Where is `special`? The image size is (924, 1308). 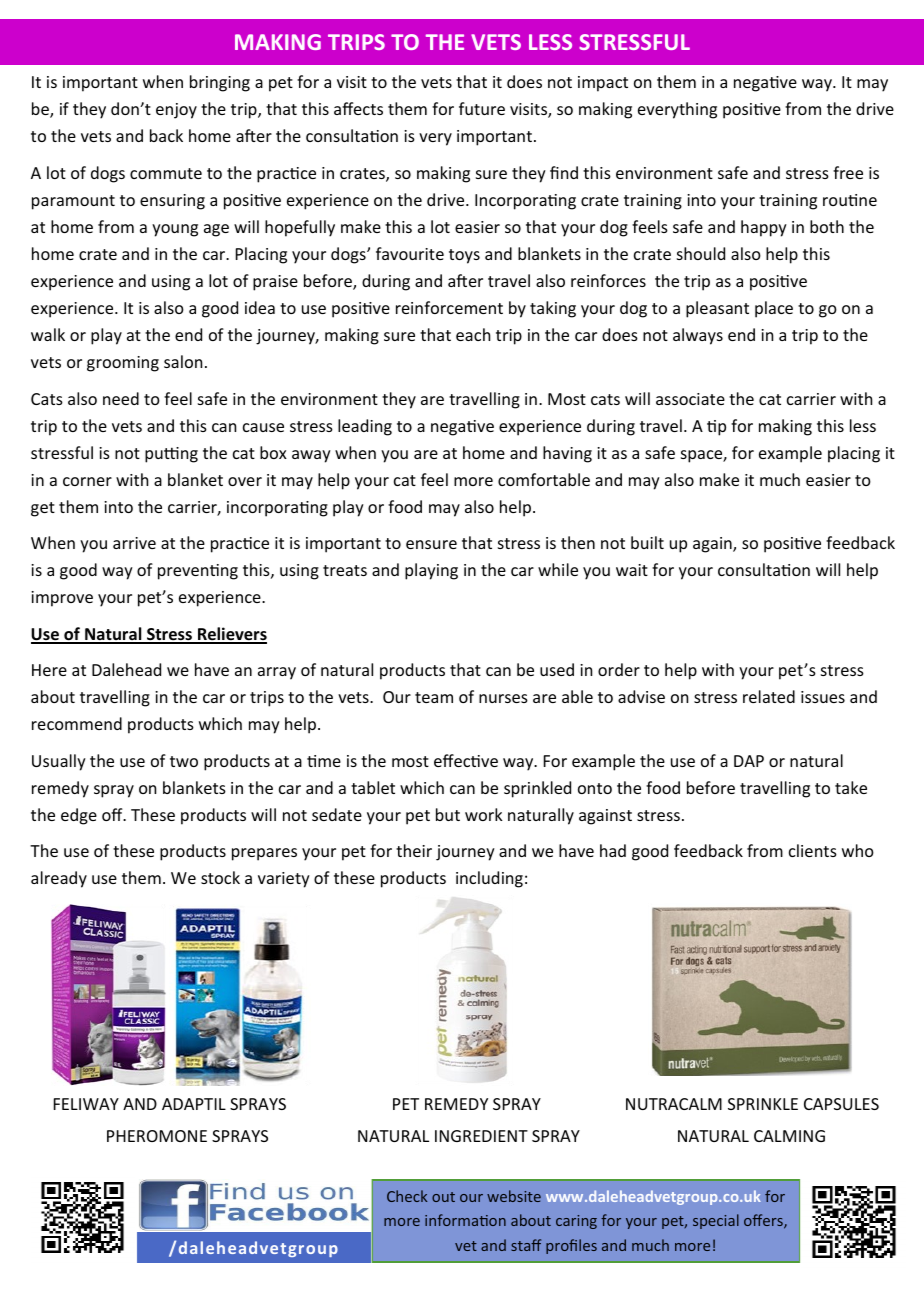 special is located at coordinates (716, 1221).
